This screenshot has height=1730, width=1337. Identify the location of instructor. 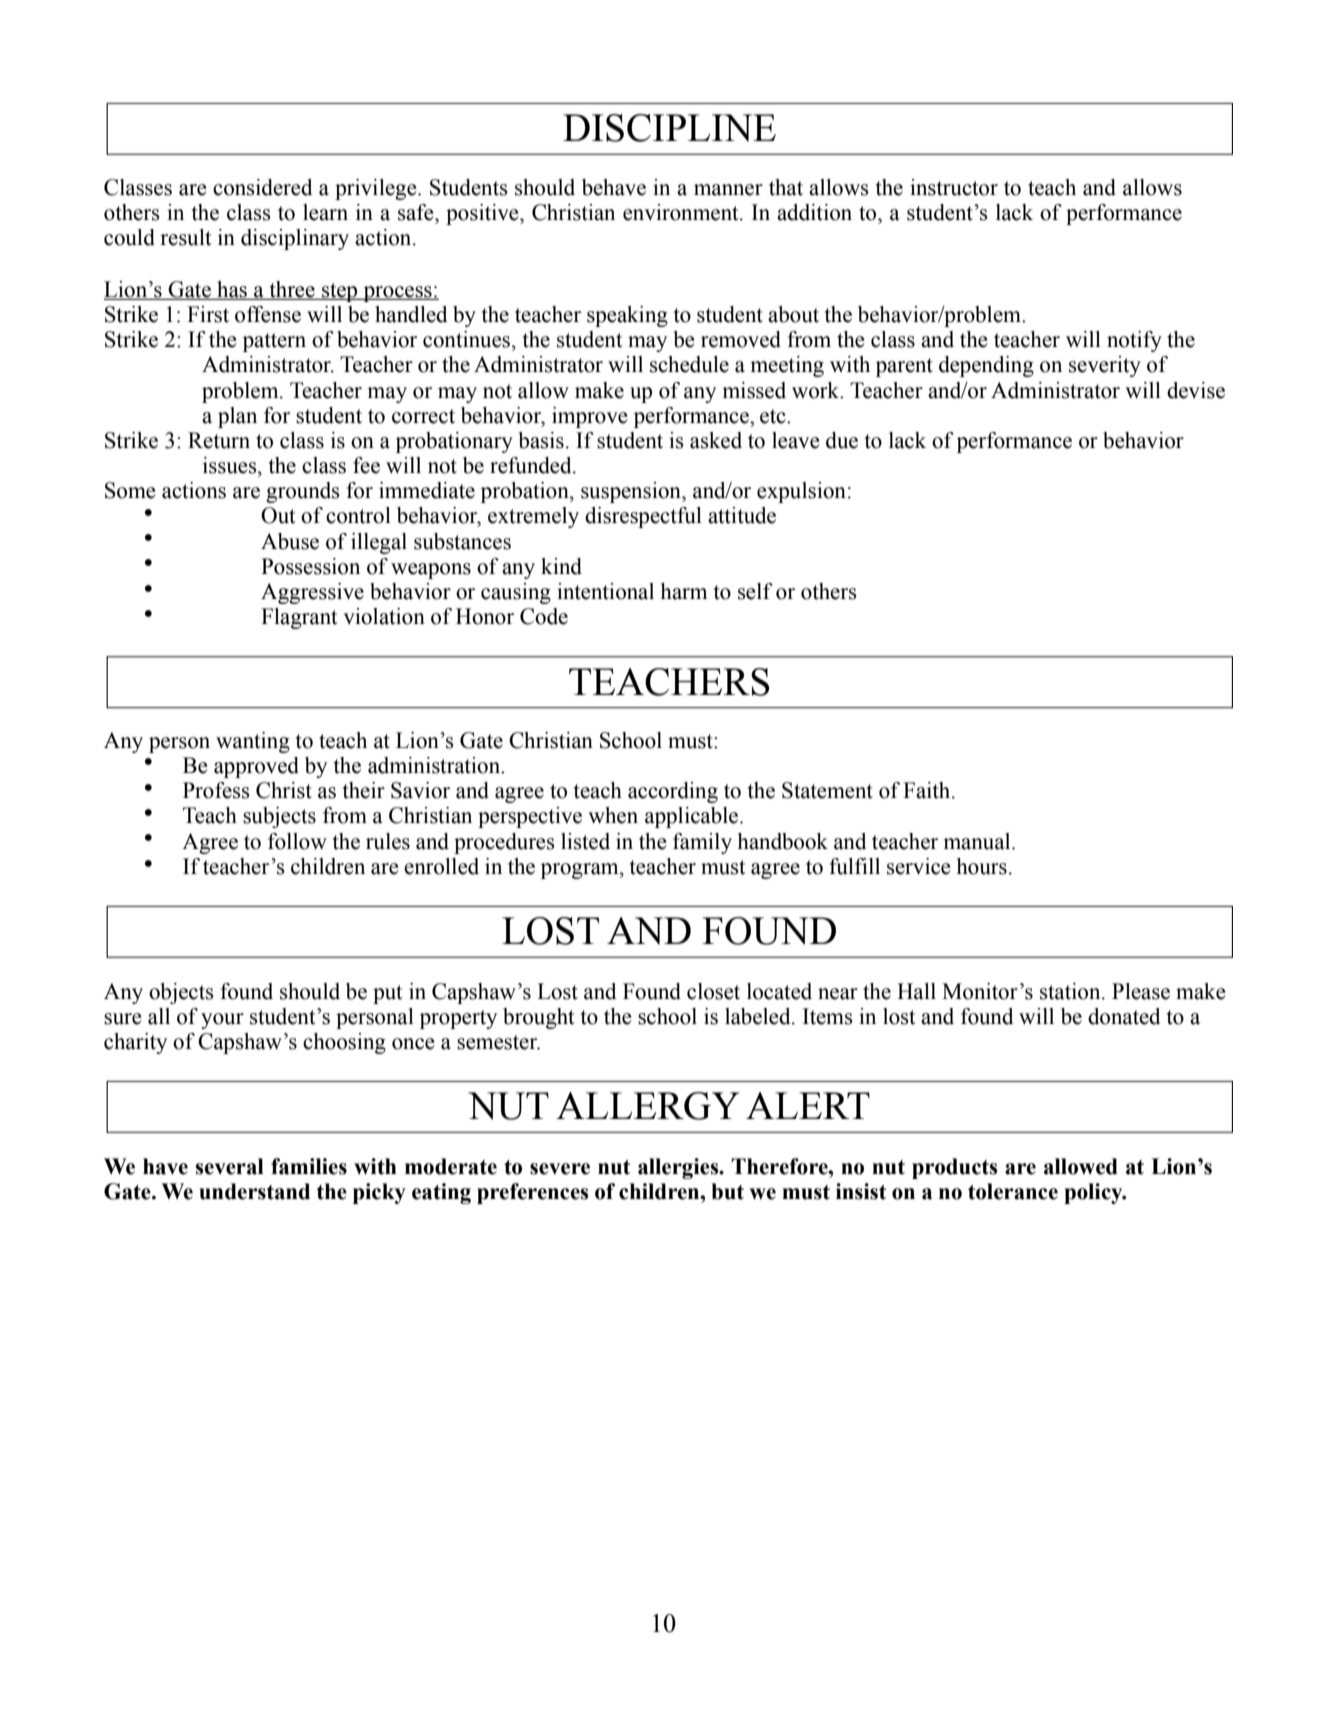
(954, 187).
